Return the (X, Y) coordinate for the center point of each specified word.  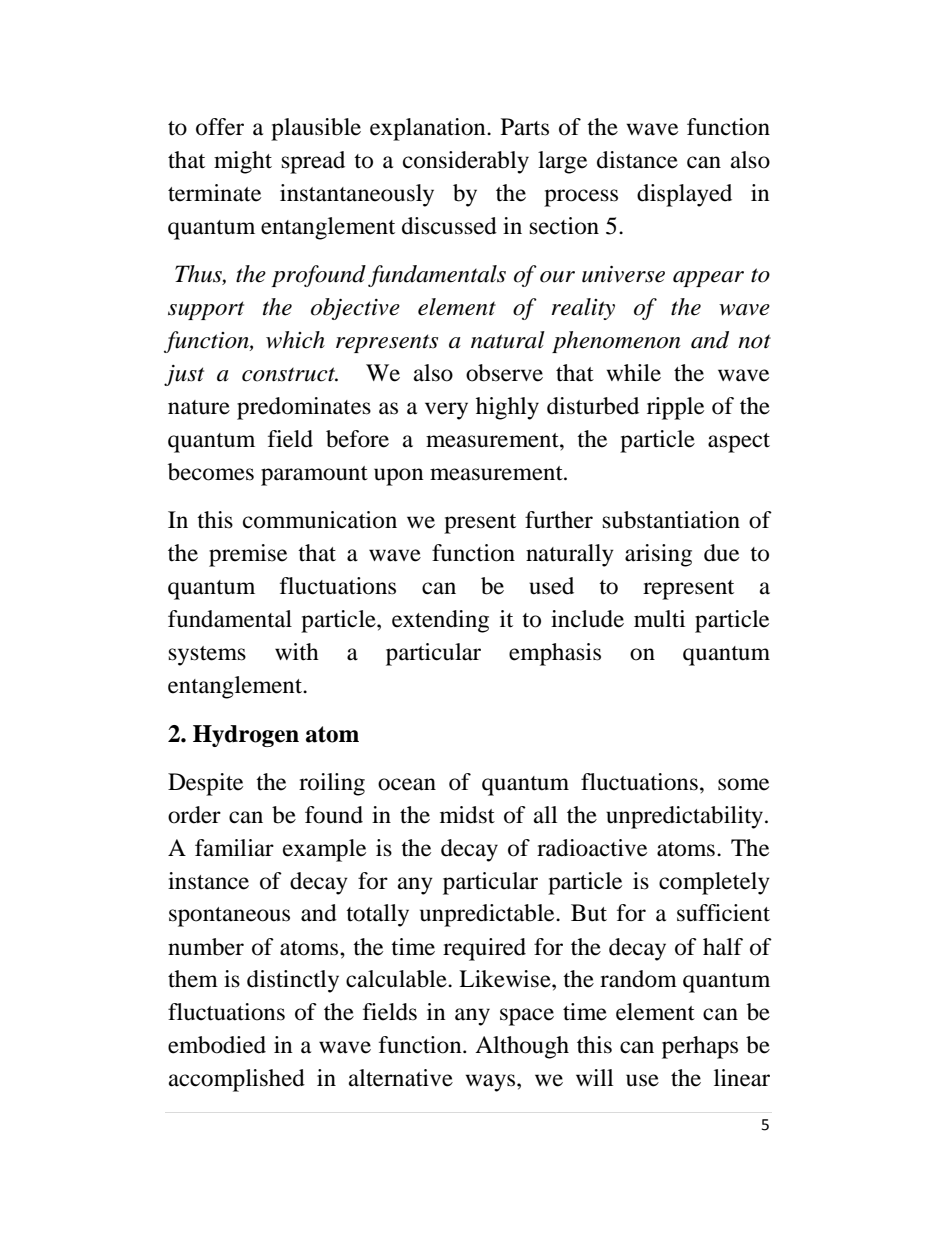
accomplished (237, 1080)
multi (659, 619)
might (243, 162)
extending (440, 621)
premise (248, 555)
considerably (466, 162)
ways (491, 1083)
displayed (684, 195)
